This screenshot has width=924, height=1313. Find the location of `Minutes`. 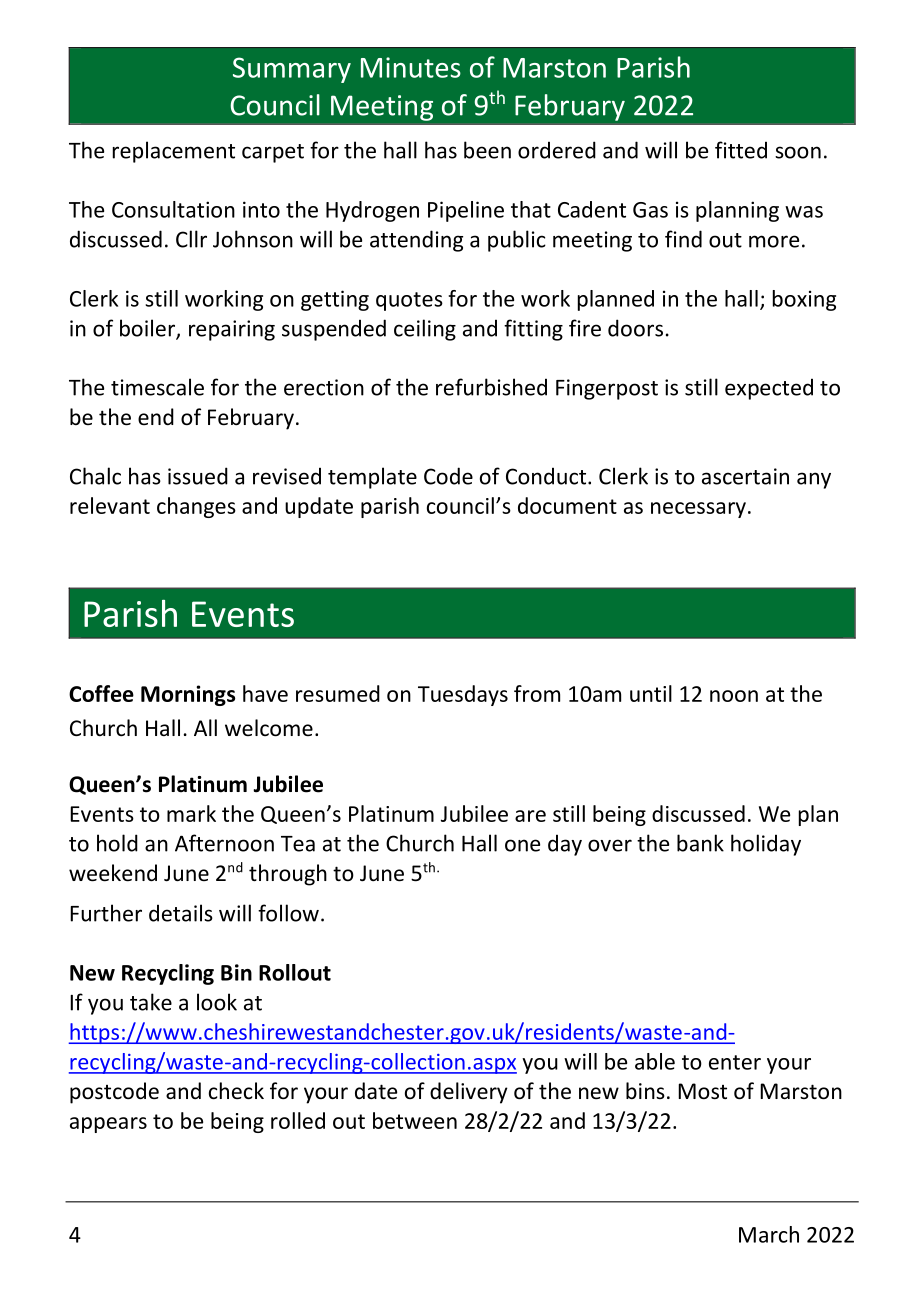

Minutes is located at coordinates (411, 67).
